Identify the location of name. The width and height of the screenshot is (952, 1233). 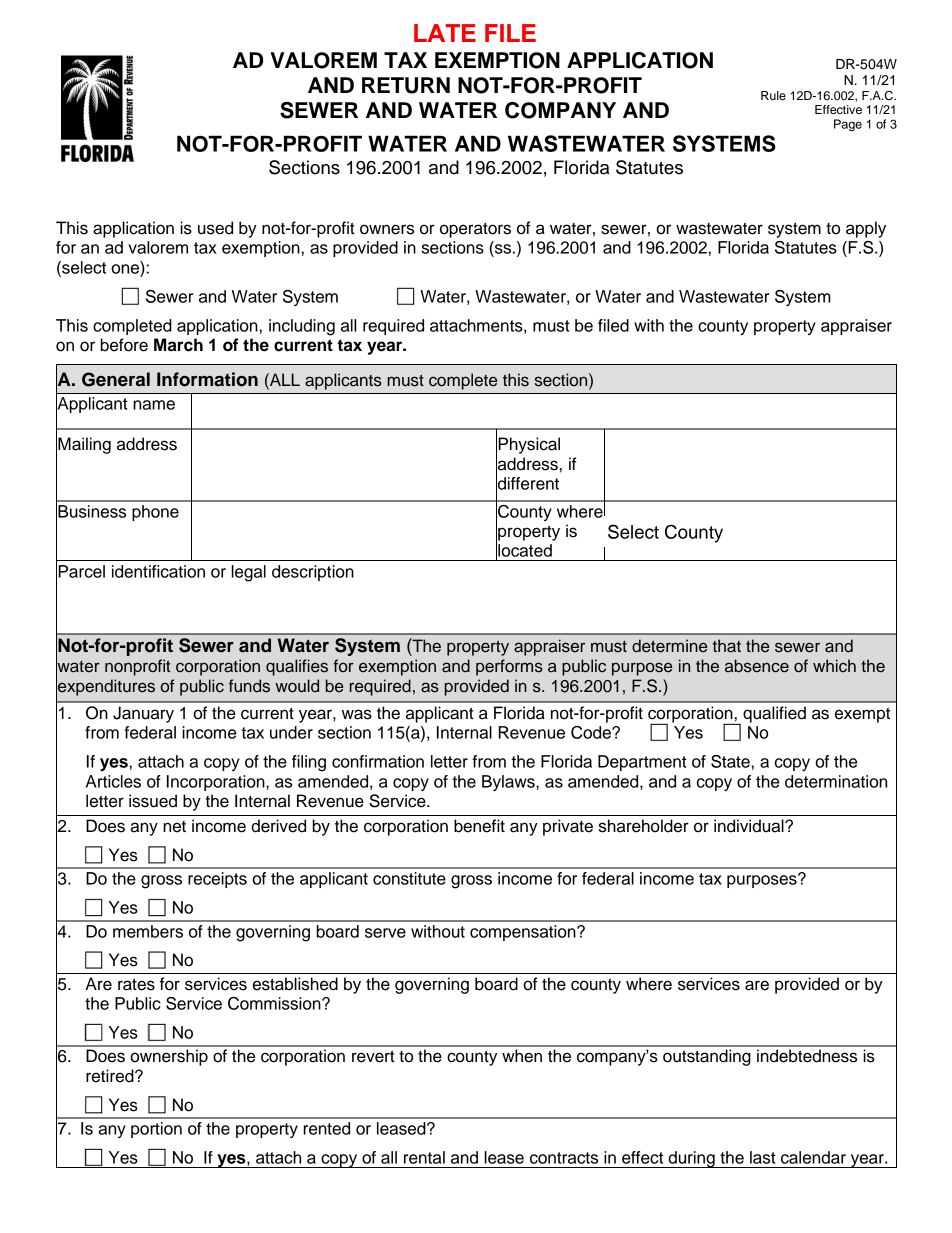
(154, 405).
